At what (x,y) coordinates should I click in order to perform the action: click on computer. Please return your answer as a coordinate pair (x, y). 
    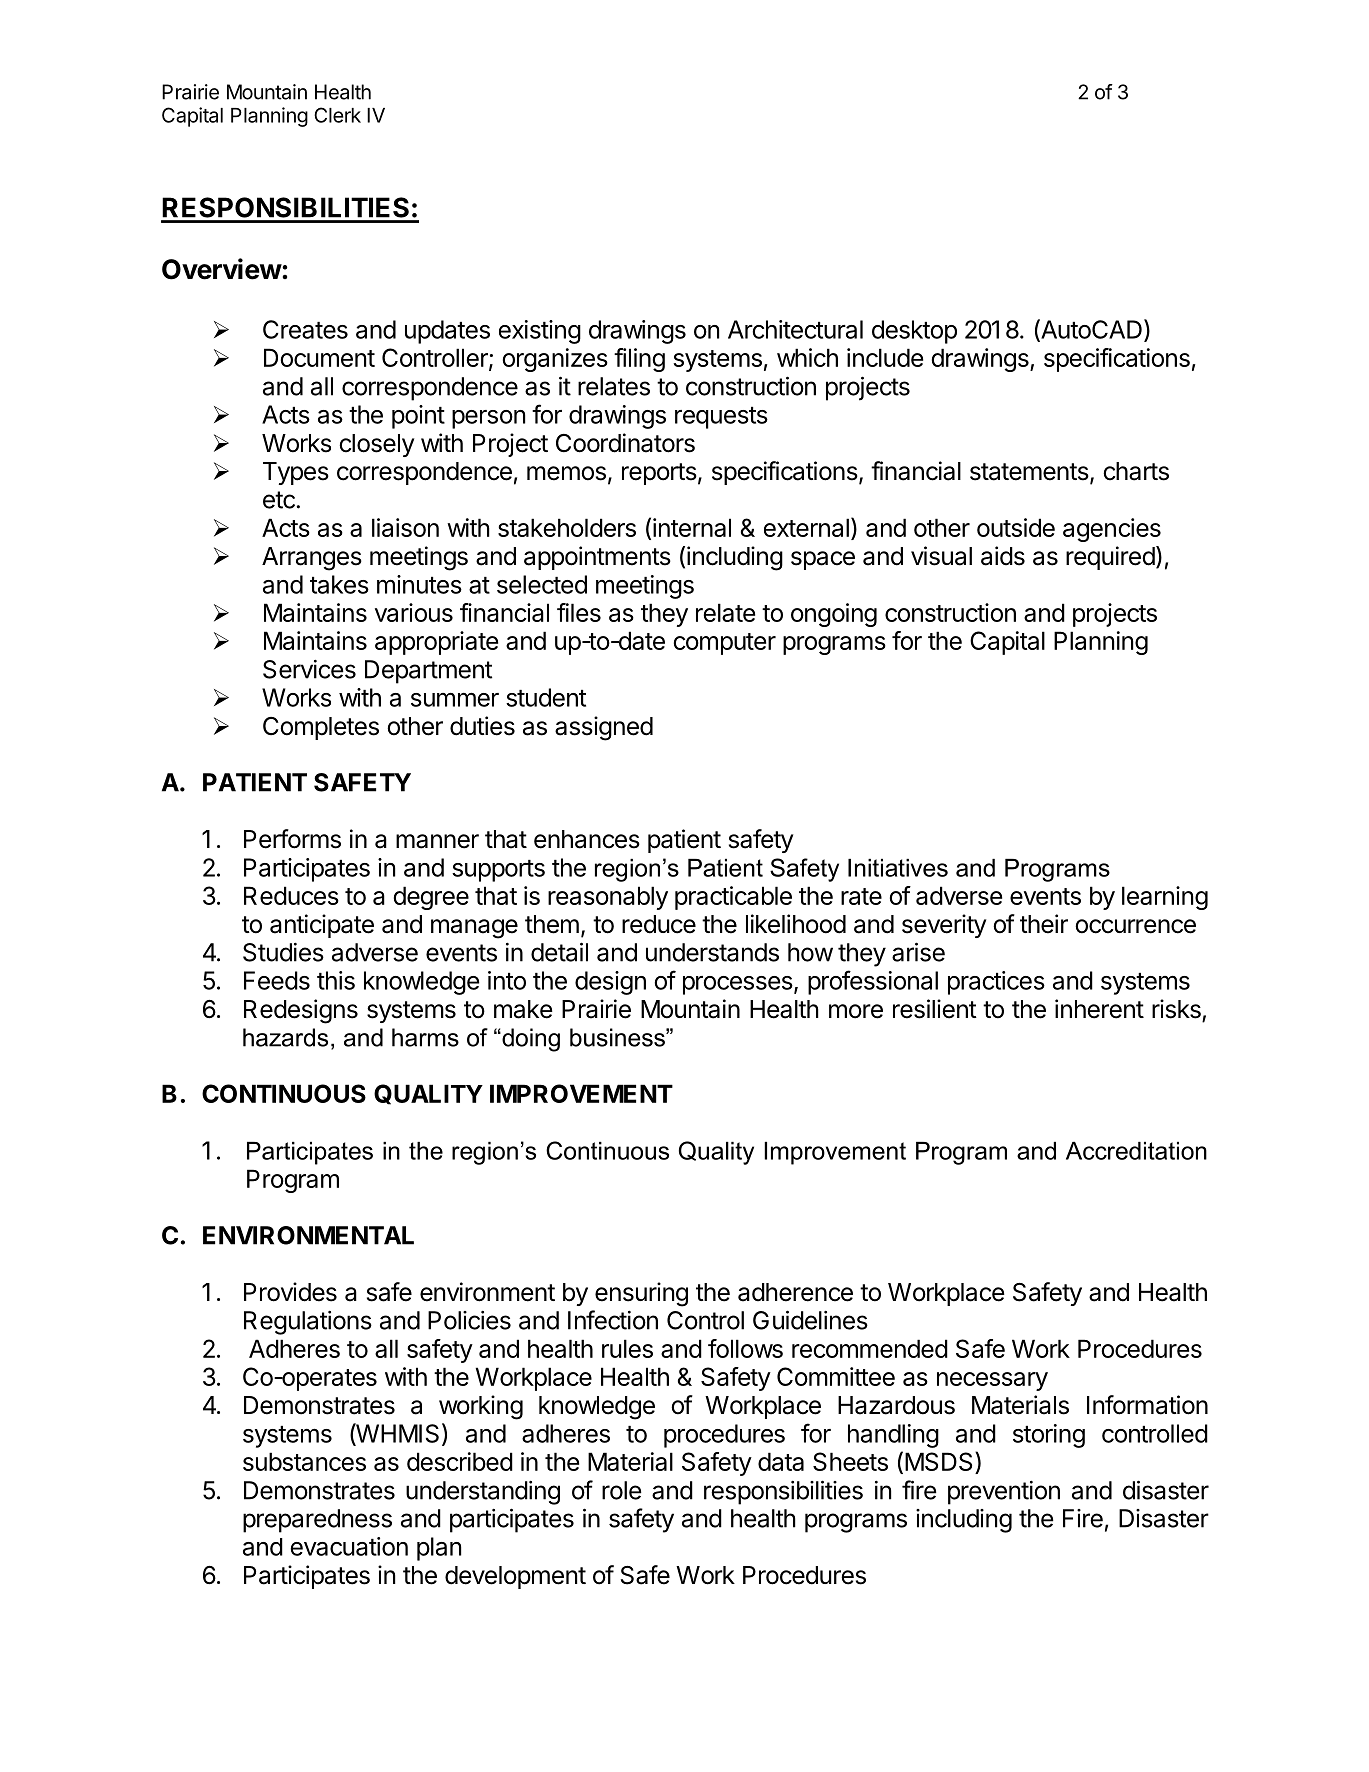
    Looking at the image, I should click on (725, 644).
